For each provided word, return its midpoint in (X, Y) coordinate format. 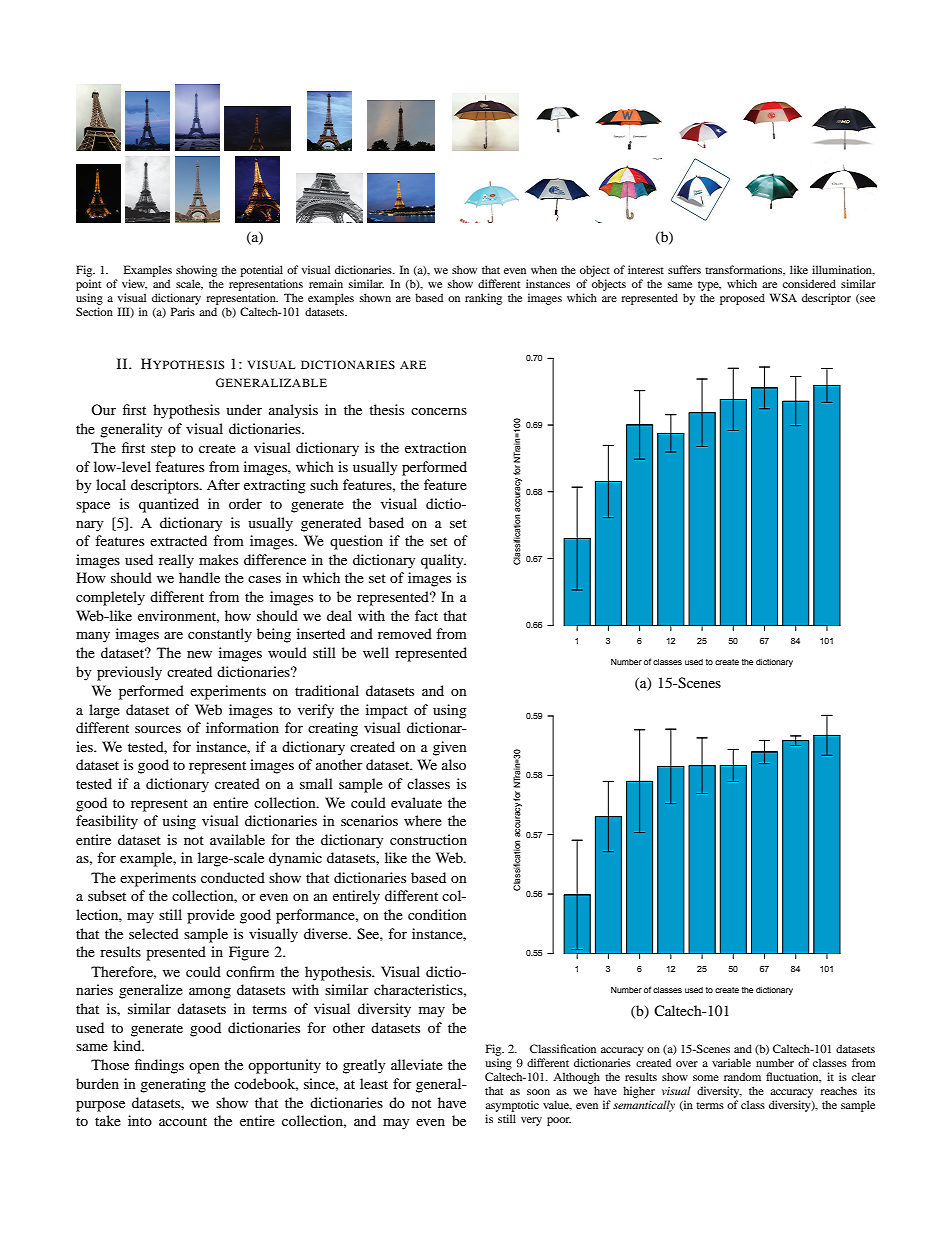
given (450, 748)
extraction (436, 447)
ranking (483, 299)
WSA (783, 297)
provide (211, 916)
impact (387, 711)
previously (129, 673)
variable (731, 1062)
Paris (183, 311)
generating (173, 1085)
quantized (169, 505)
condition (437, 914)
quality (443, 561)
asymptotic (512, 1106)
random (742, 1076)
